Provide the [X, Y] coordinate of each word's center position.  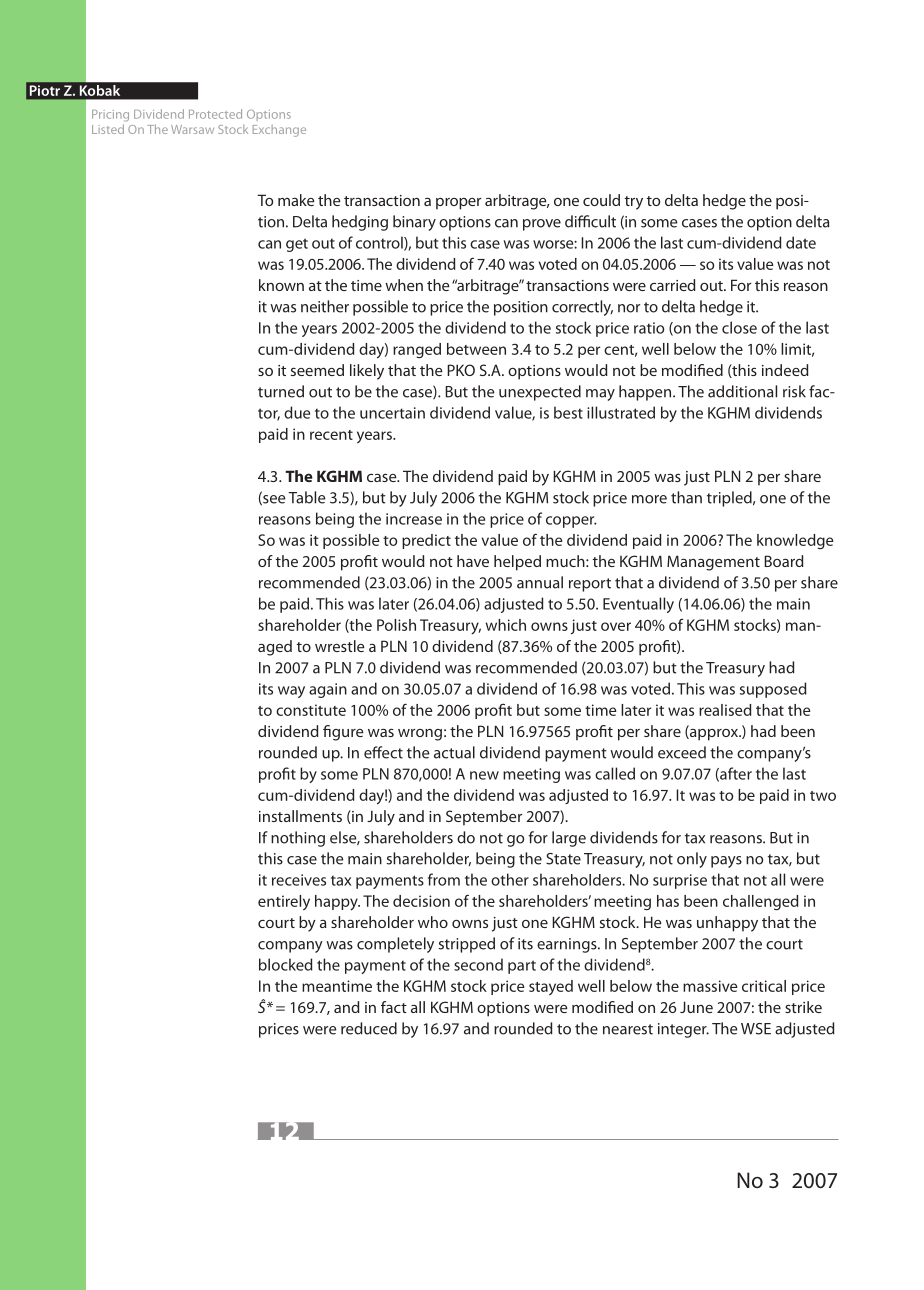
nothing [298, 839]
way [291, 692]
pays [726, 862]
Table [306, 497]
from [444, 879]
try [634, 203]
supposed [773, 690]
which [506, 625]
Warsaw [192, 129]
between [476, 349]
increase [414, 519]
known [281, 285]
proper [458, 204]
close [739, 327]
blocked [285, 964]
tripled [730, 499]
